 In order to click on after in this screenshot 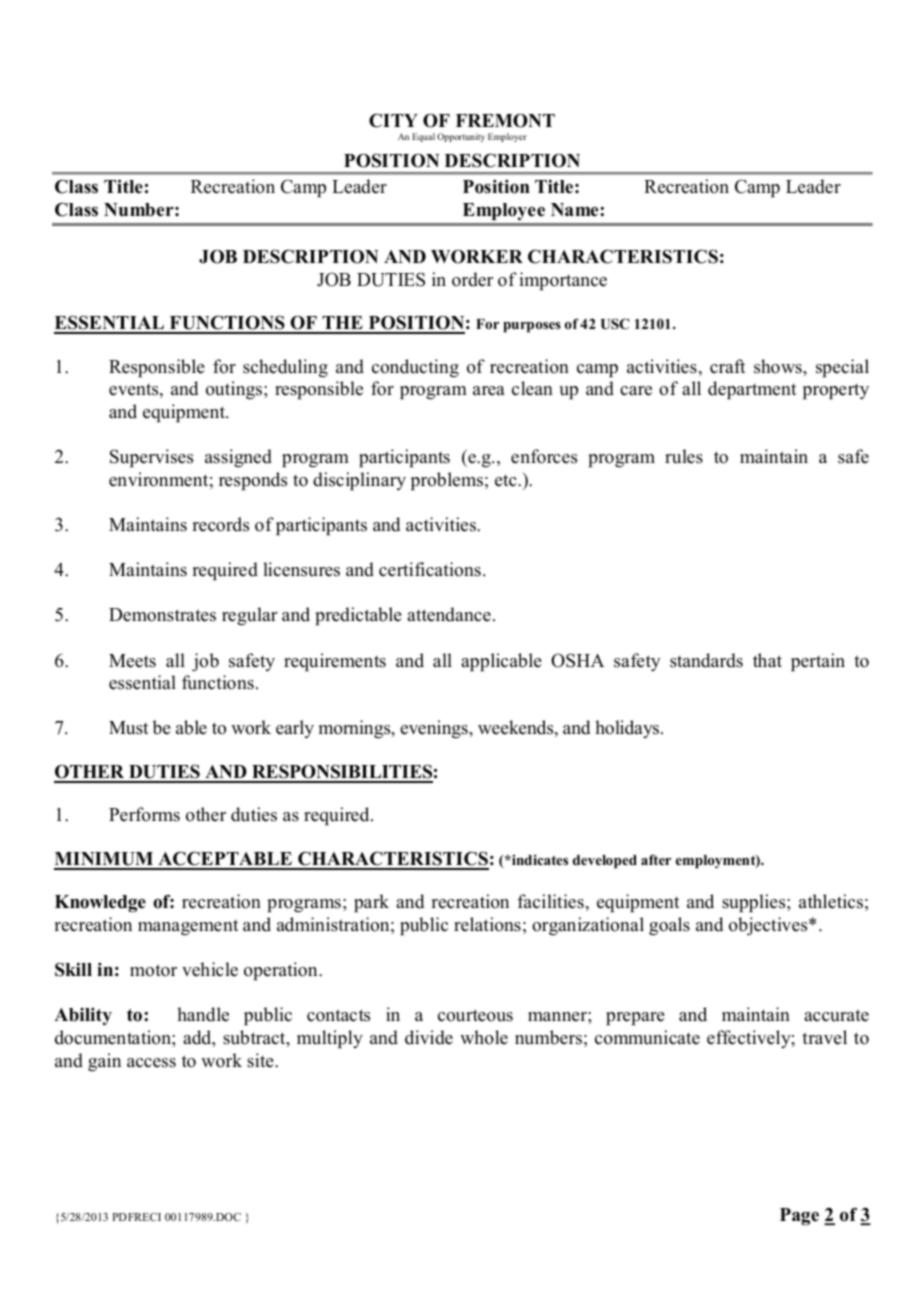, I will do `click(656, 859)`.
